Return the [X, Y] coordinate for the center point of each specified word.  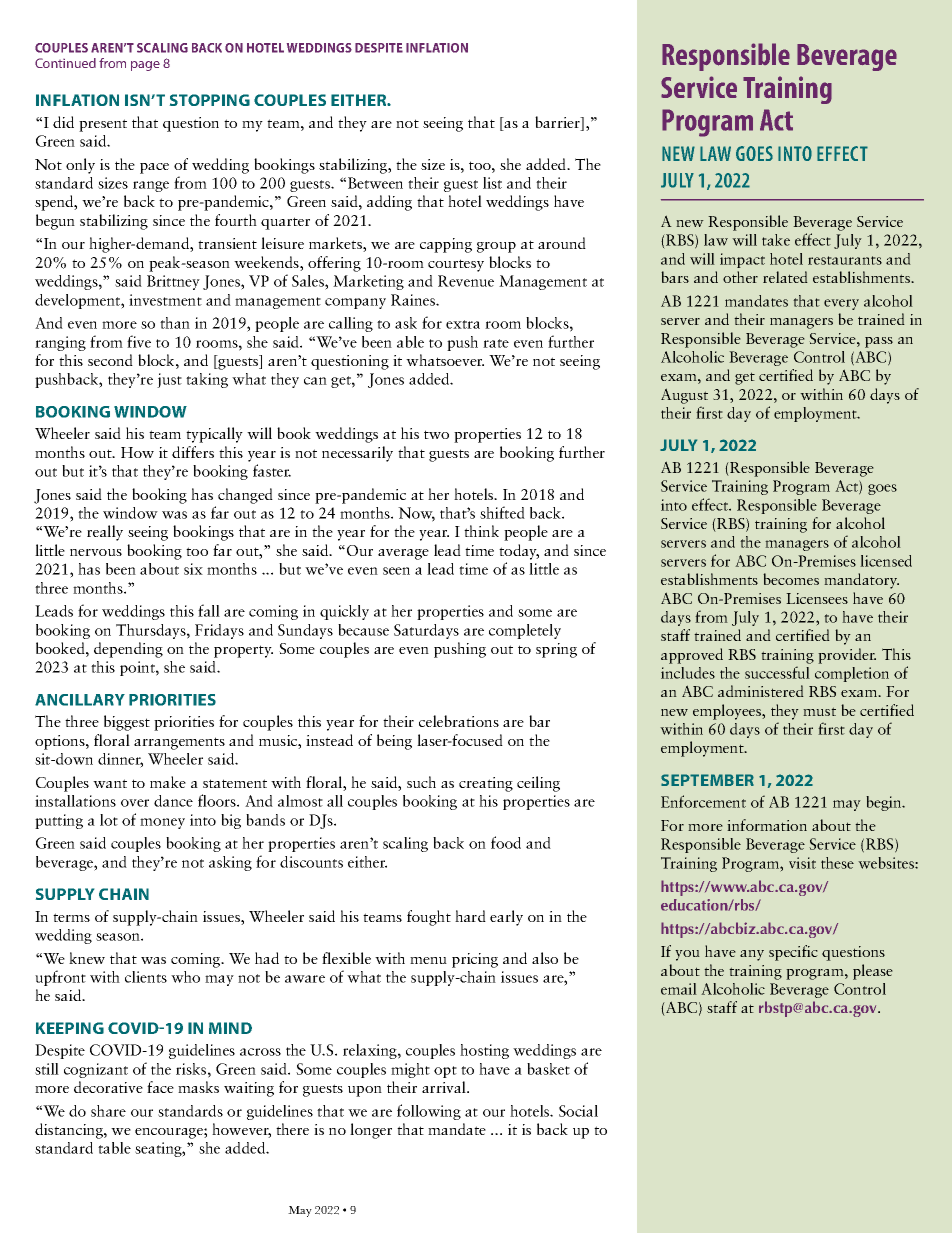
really [105, 533]
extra [463, 324]
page [145, 66]
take [776, 240]
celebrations [459, 721]
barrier [558, 123]
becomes [791, 579]
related [785, 277]
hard [470, 916]
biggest [127, 723]
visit [802, 863]
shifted [502, 512]
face [160, 1087]
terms [71, 917]
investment [165, 300]
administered [761, 691]
